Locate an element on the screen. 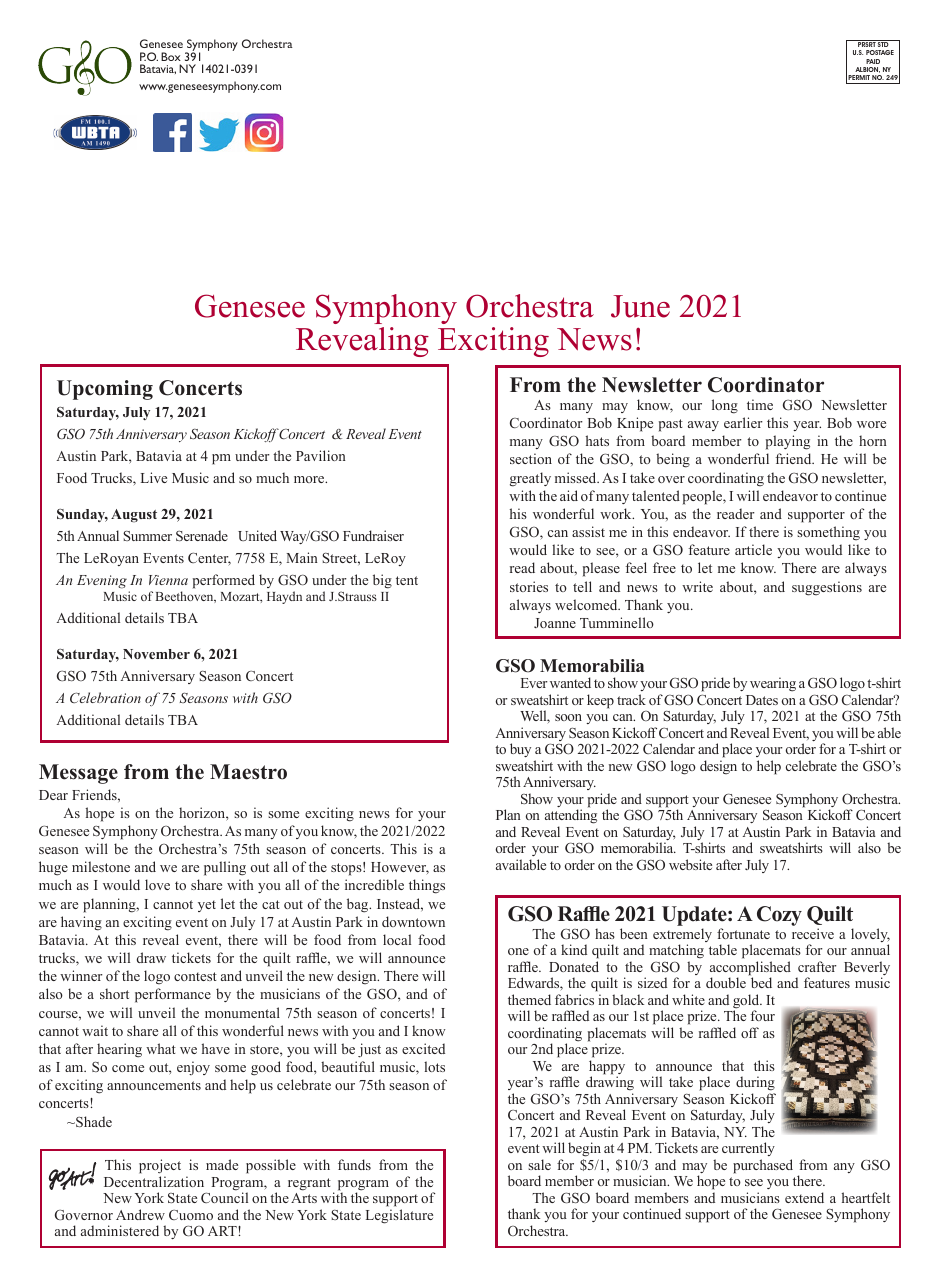 The height and width of the screenshot is (1288, 941). June is located at coordinates (640, 306).
